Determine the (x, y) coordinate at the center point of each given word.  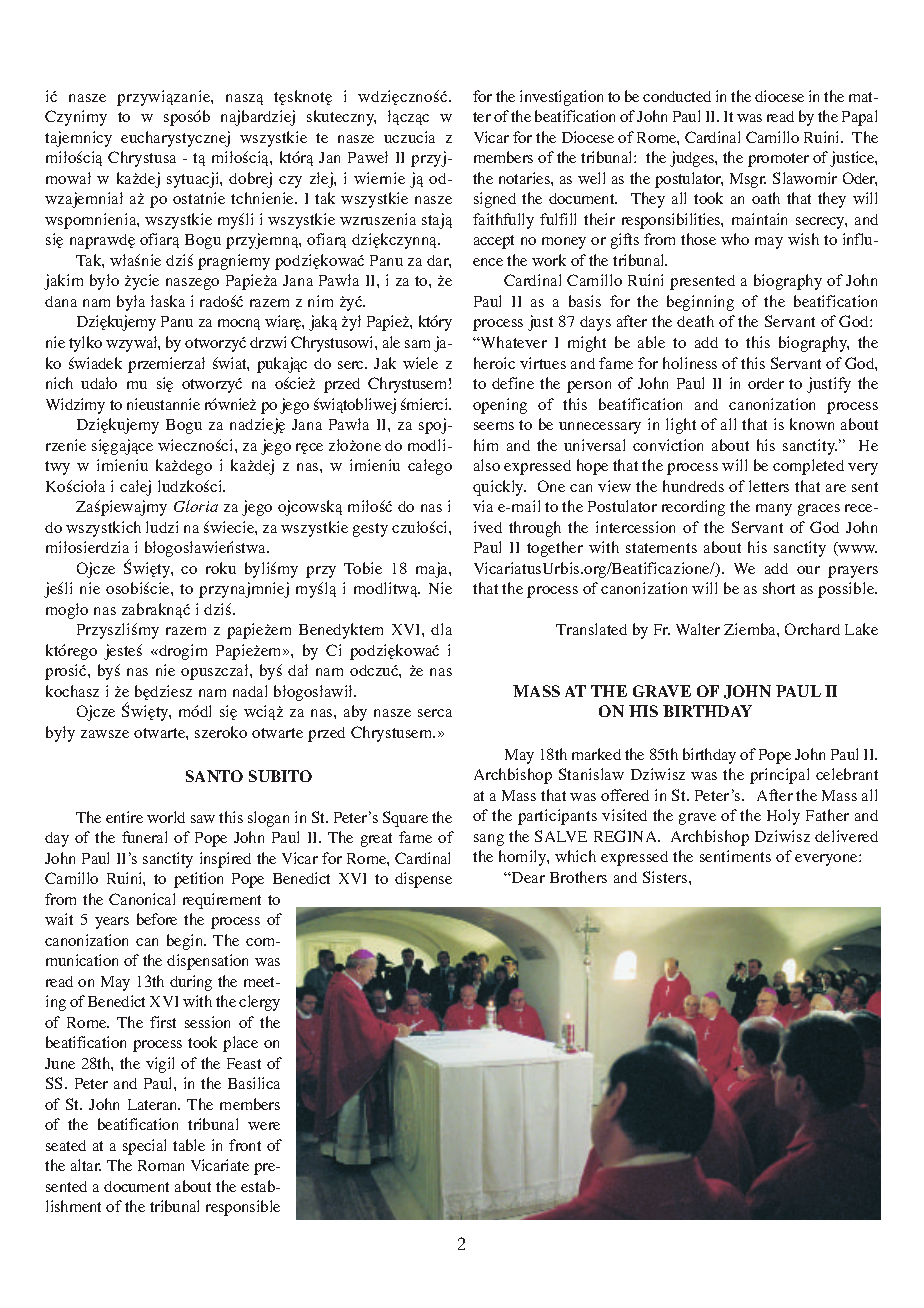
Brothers (578, 877)
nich (59, 383)
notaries (525, 178)
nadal (250, 691)
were (264, 1126)
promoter (778, 160)
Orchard (812, 629)
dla (441, 629)
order (766, 383)
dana (61, 301)
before (157, 919)
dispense (423, 880)
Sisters (666, 877)
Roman (161, 1165)
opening (500, 406)
